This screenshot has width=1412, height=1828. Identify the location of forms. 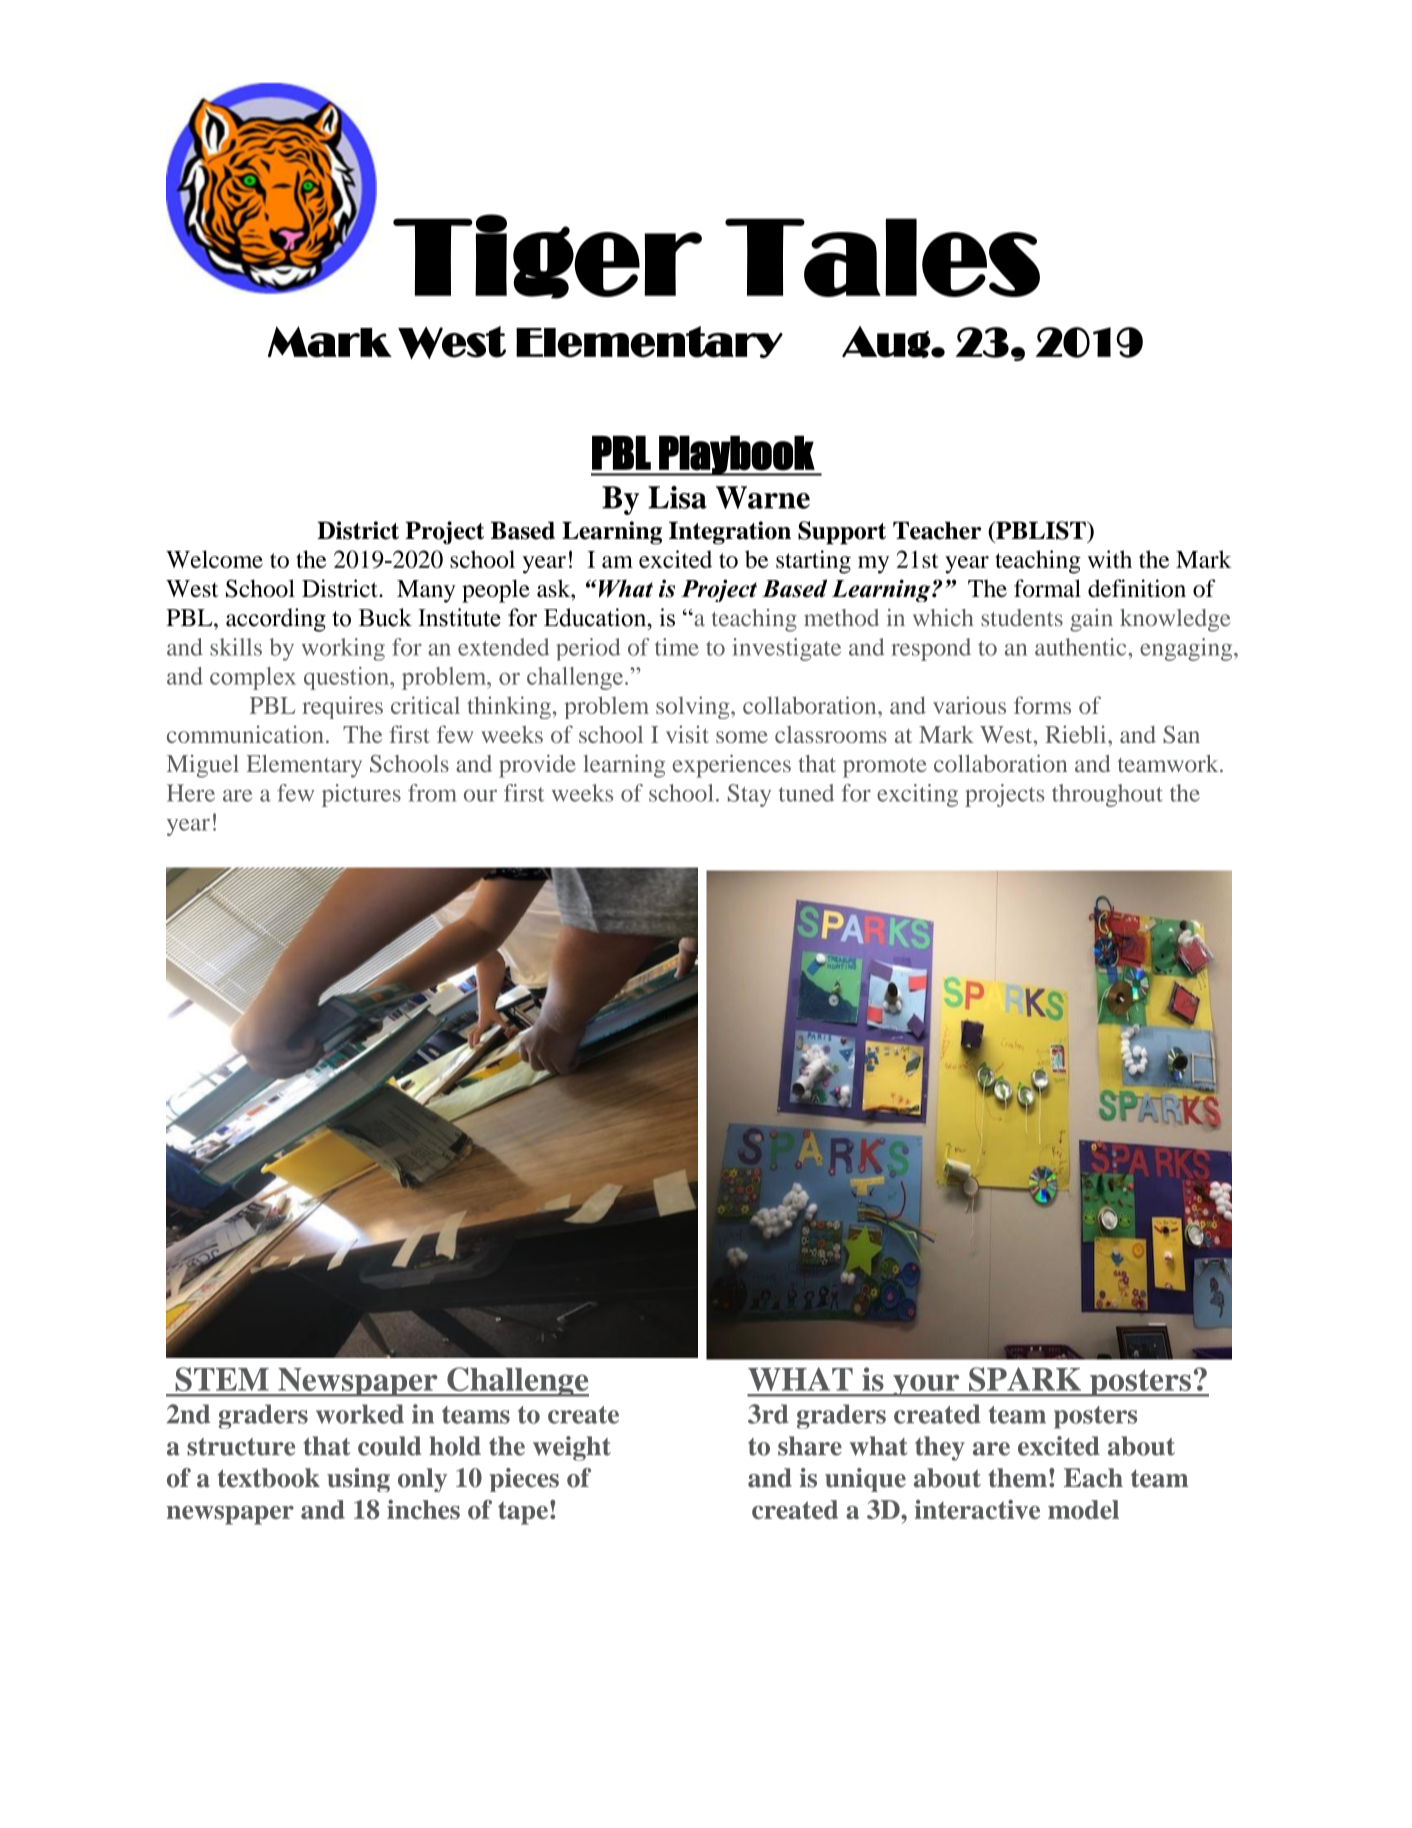
(1042, 705).
